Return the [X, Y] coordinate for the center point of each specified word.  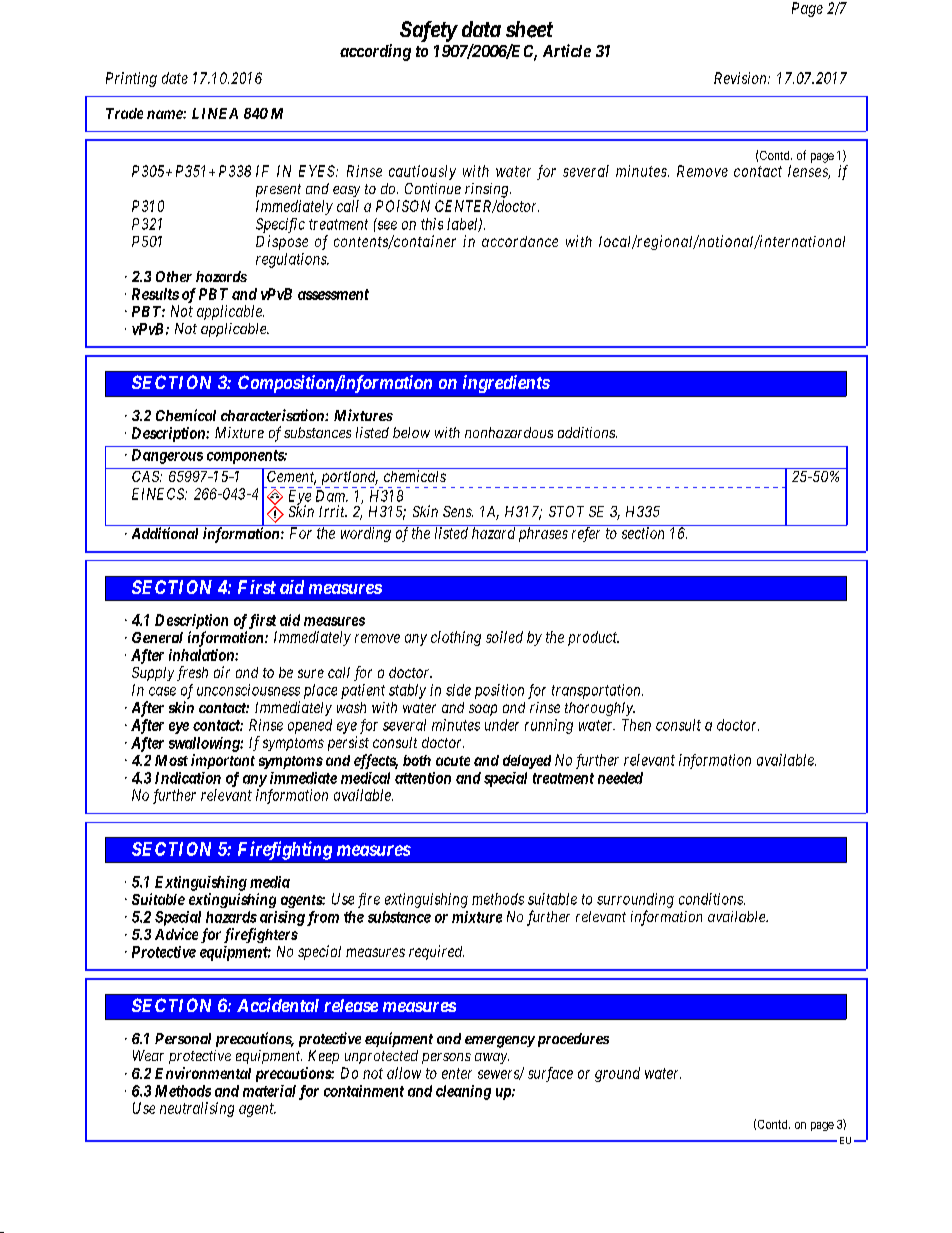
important [223, 761]
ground [617, 1074]
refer [586, 534]
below [411, 432]
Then [636, 725]
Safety [428, 31]
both [417, 760]
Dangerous [167, 456]
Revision [741, 78]
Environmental [203, 1073]
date [175, 78]
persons [446, 1058]
